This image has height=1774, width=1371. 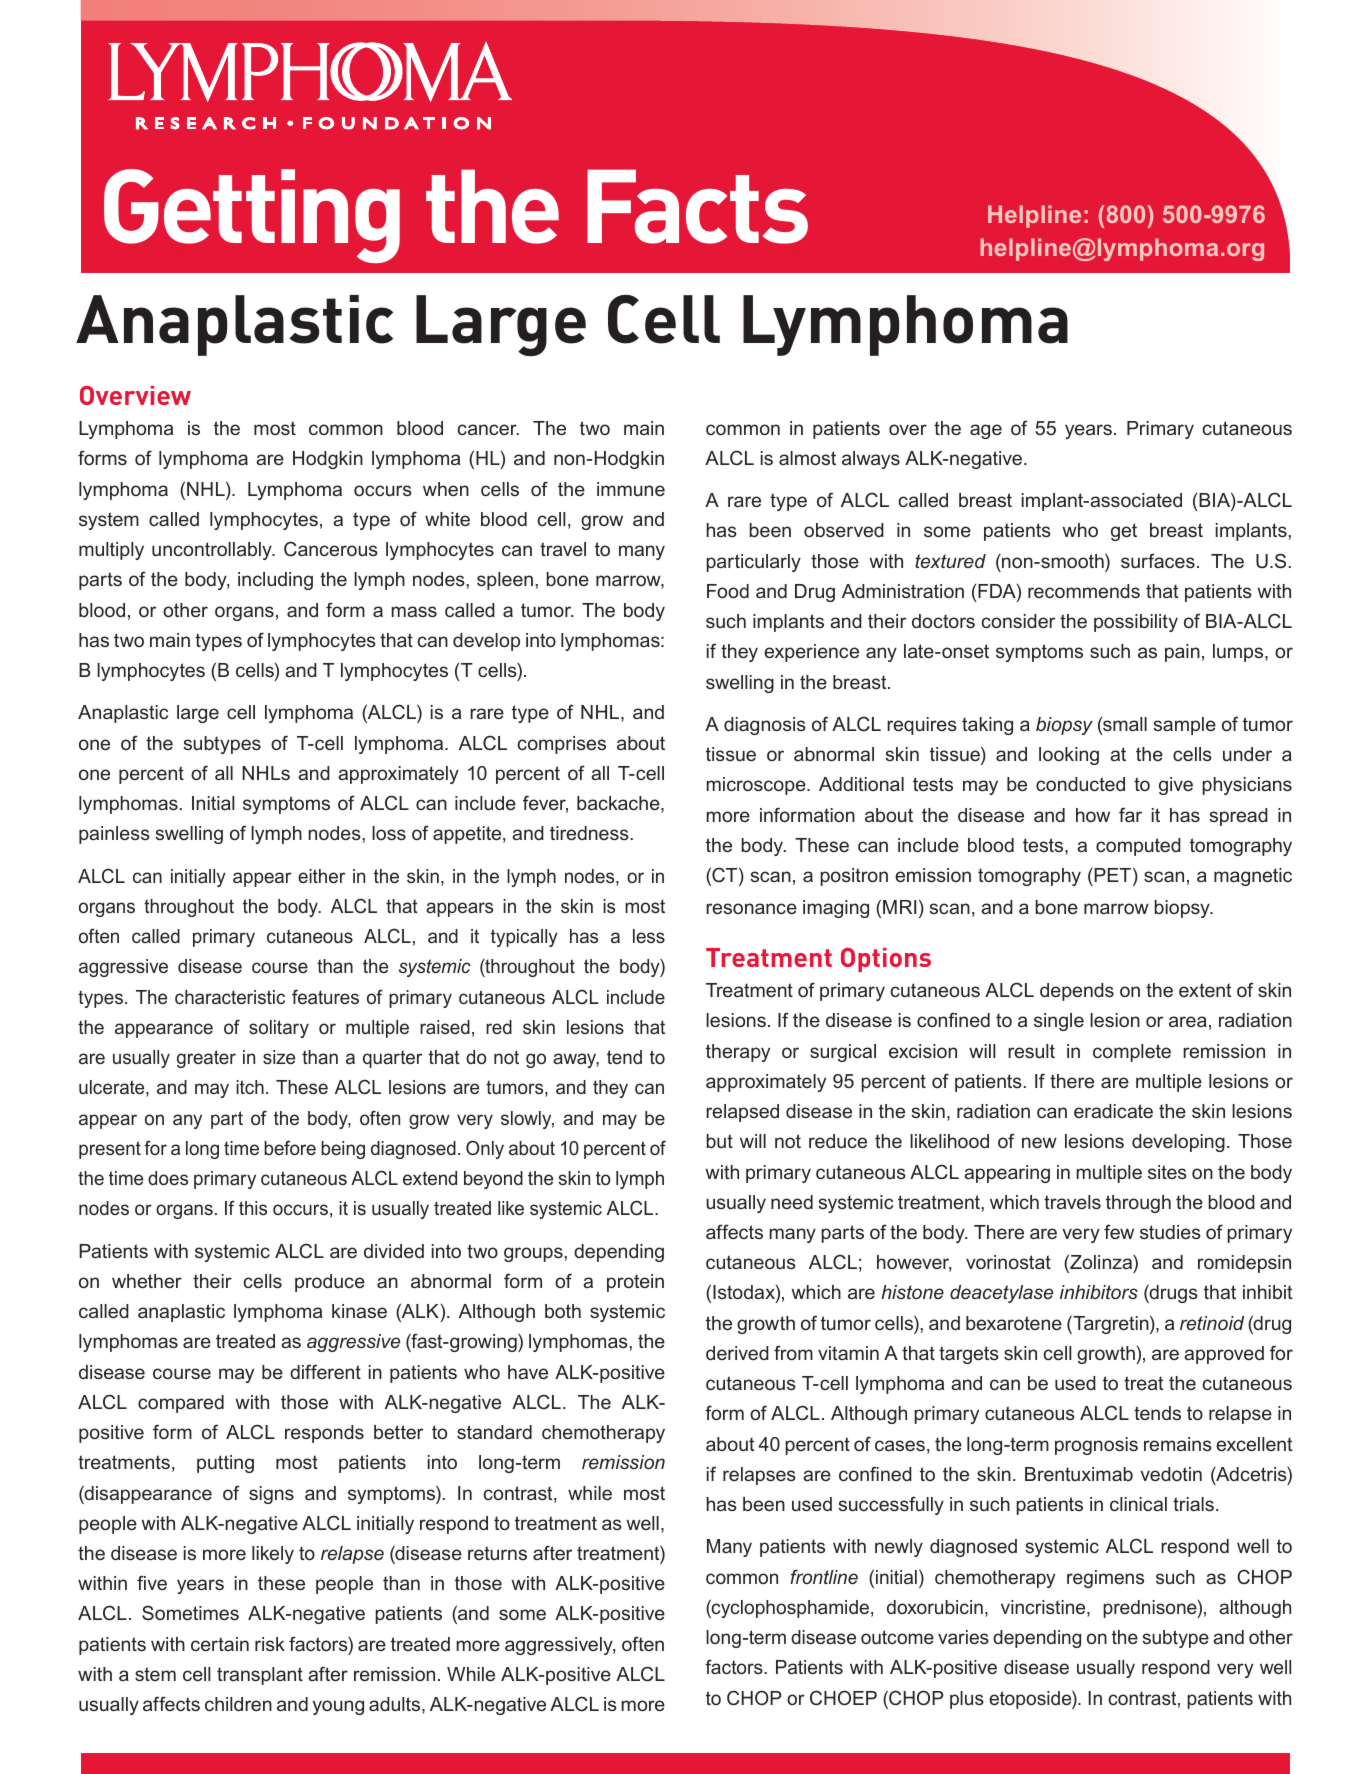 What do you see at coordinates (986, 431) in the image?
I see `age` at bounding box center [986, 431].
